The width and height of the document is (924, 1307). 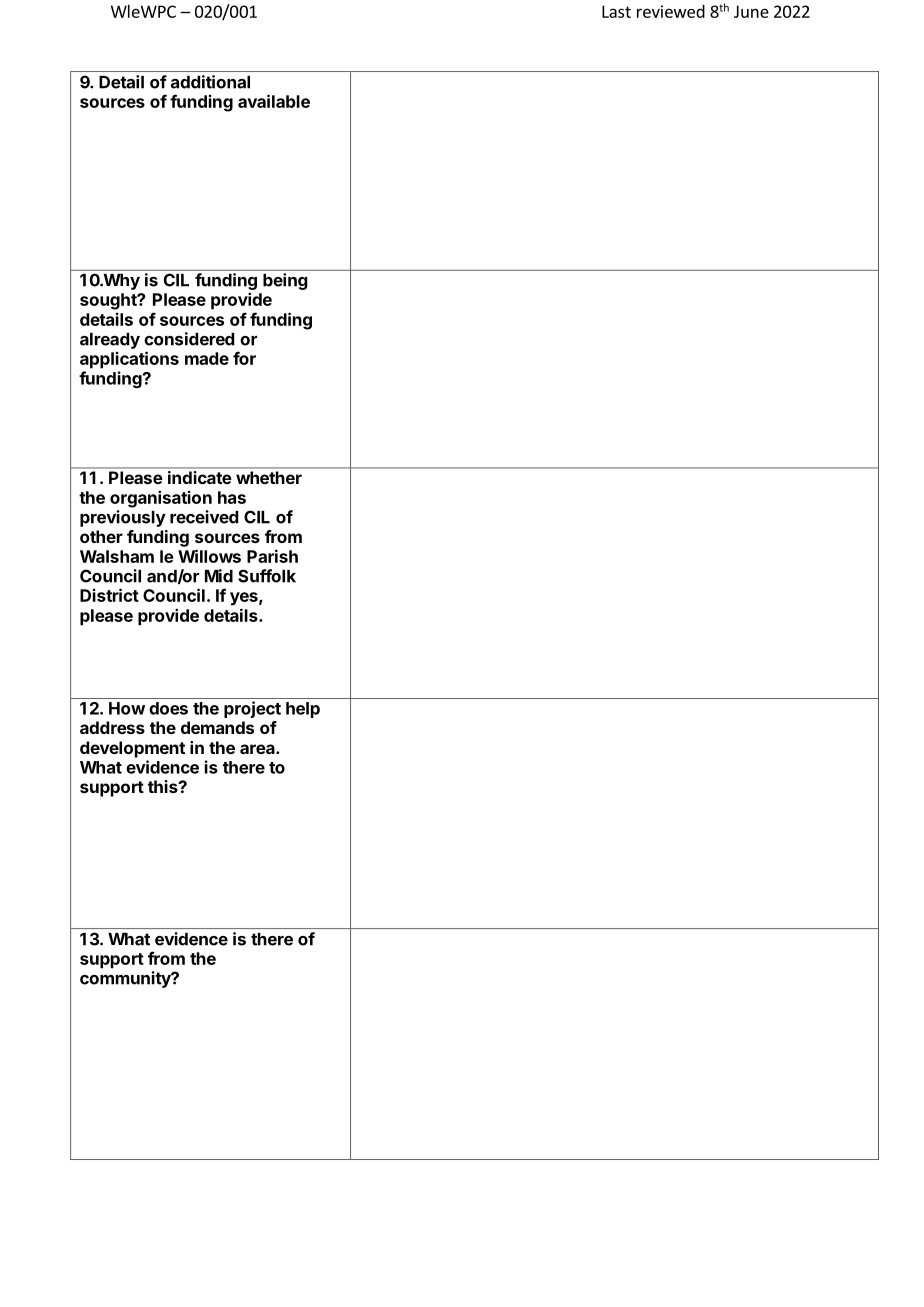 What do you see at coordinates (168, 708) in the document?
I see `does` at bounding box center [168, 708].
